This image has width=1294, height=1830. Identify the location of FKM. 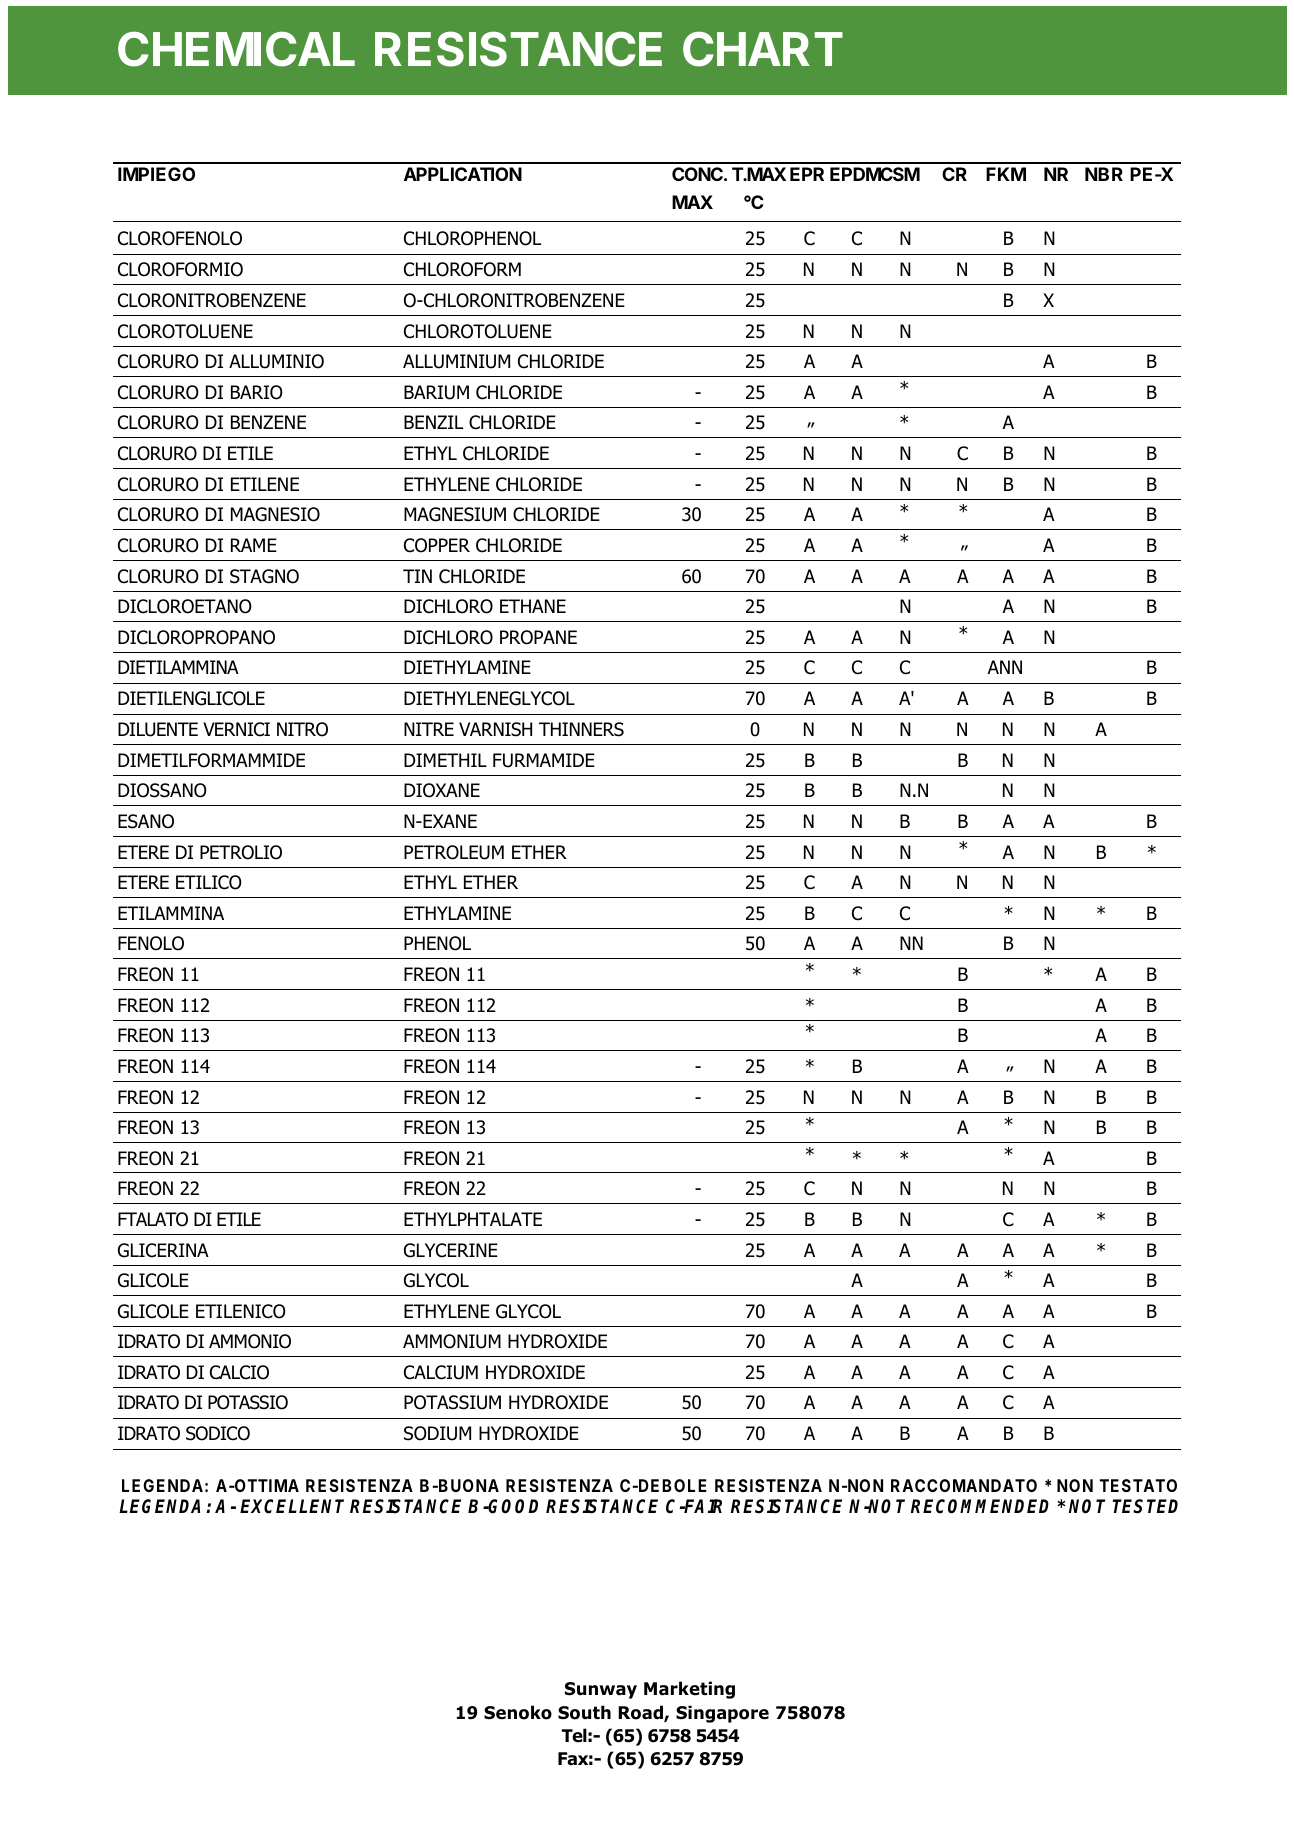
(1006, 174).
